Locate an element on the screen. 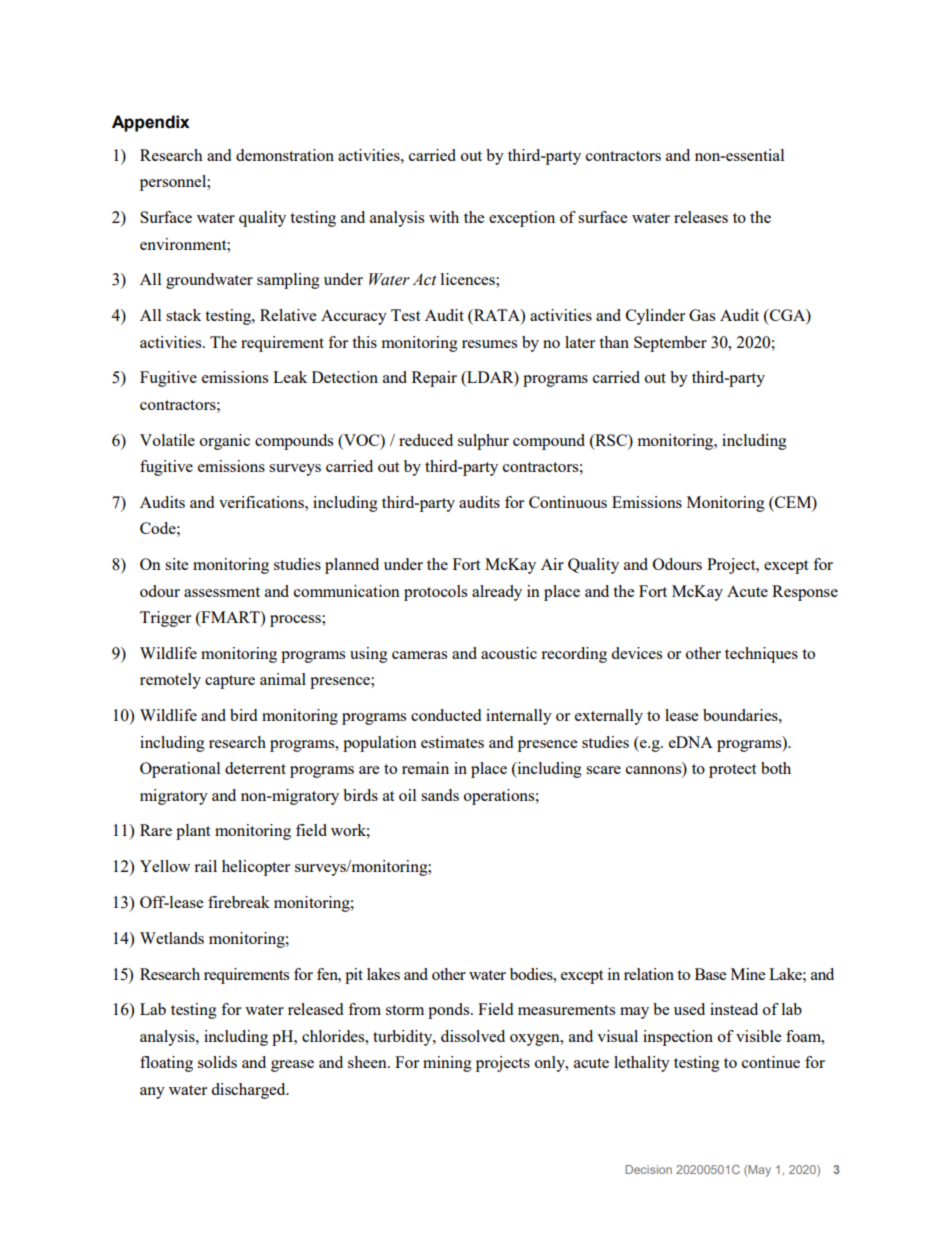  plant is located at coordinates (193, 832).
